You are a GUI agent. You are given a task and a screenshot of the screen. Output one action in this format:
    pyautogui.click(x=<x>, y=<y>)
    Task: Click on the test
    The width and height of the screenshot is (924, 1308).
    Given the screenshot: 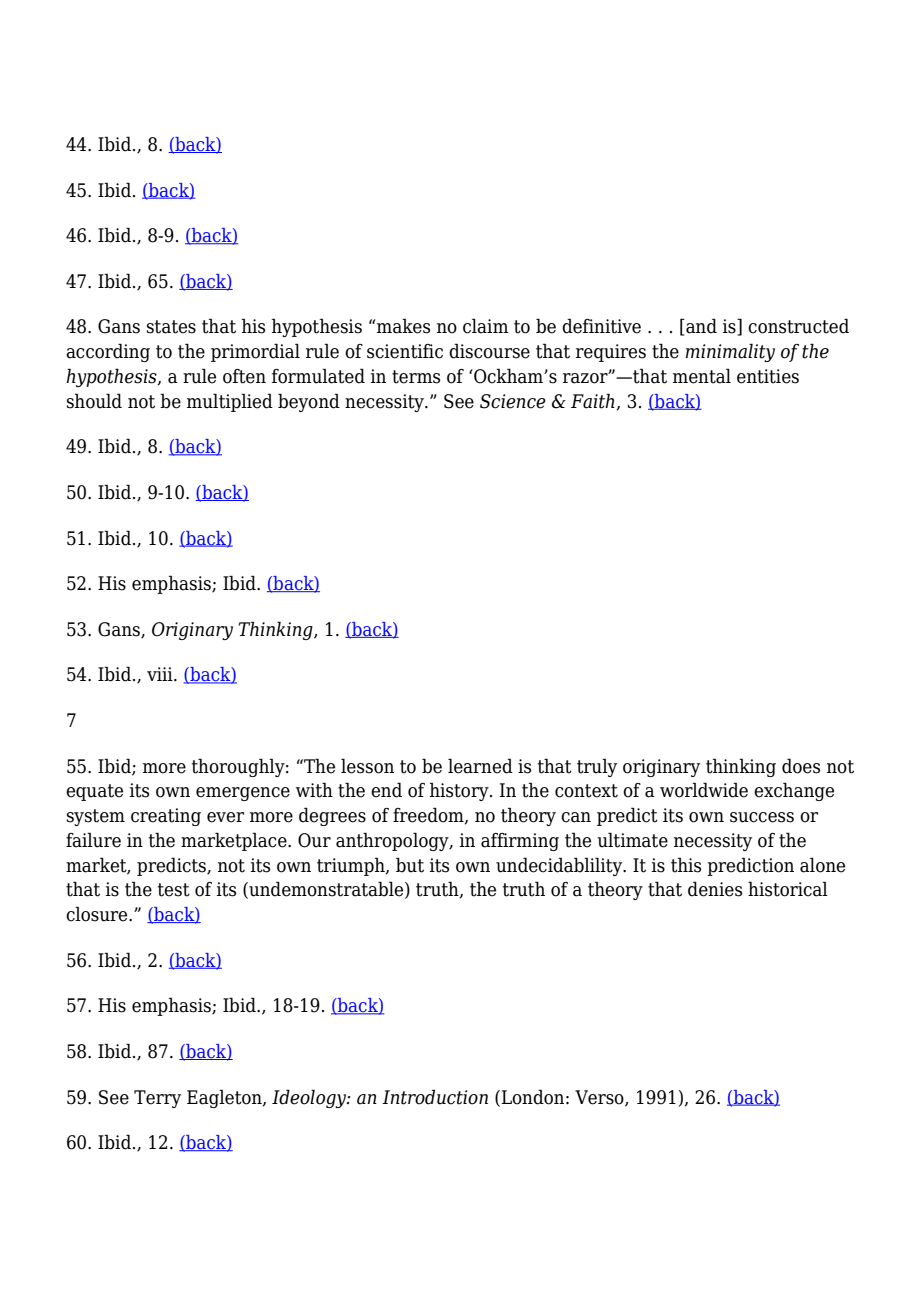 What is the action you would take?
    pyautogui.click(x=174, y=890)
